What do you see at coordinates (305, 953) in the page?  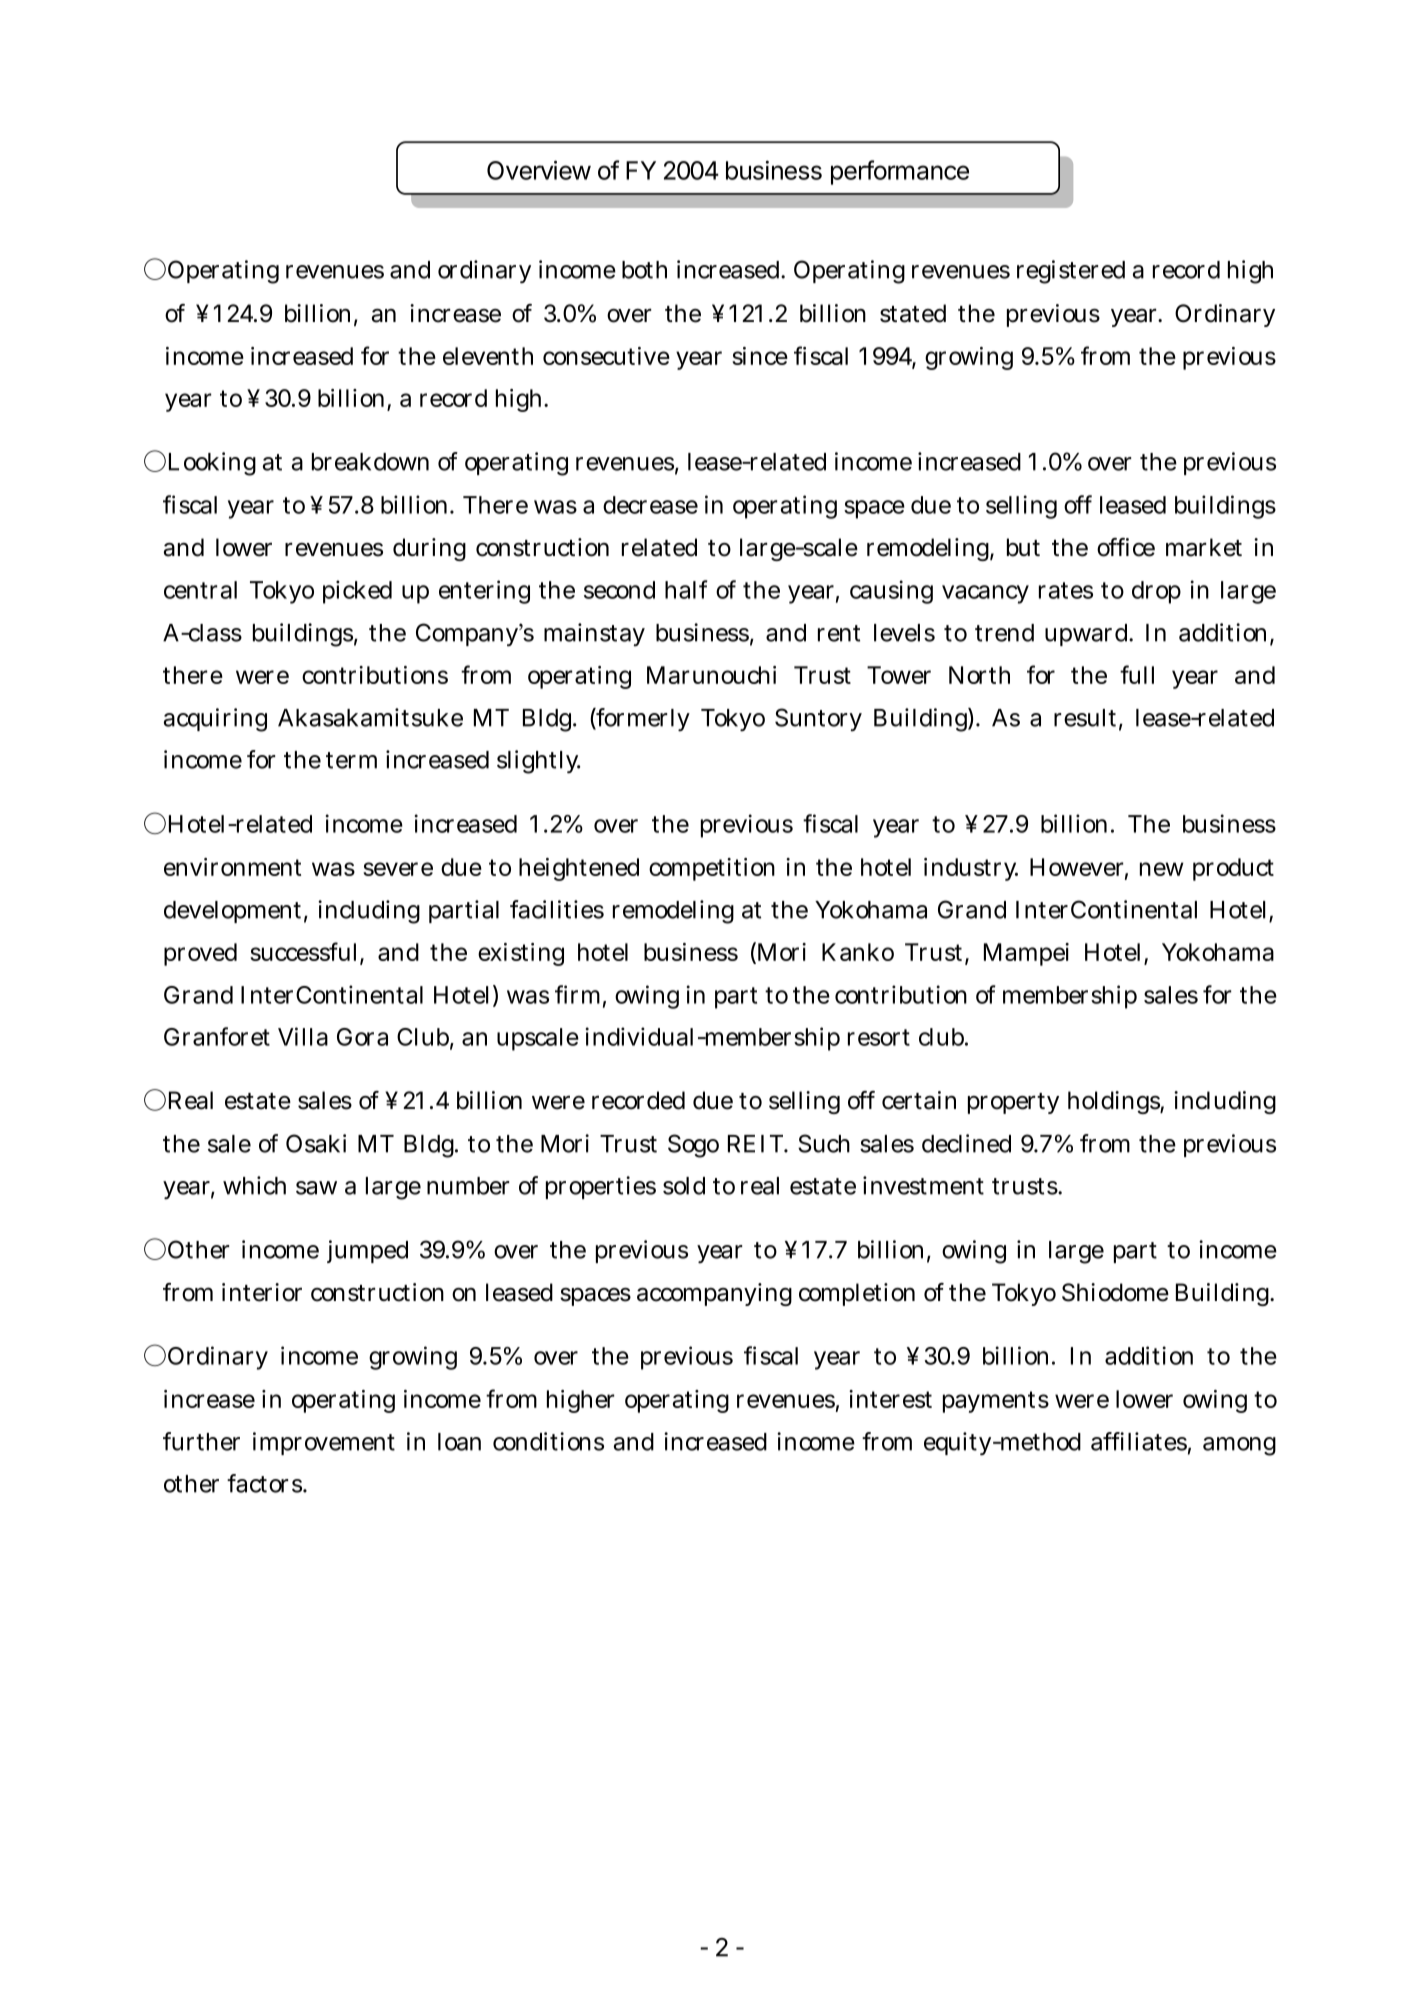 I see `successful` at bounding box center [305, 953].
